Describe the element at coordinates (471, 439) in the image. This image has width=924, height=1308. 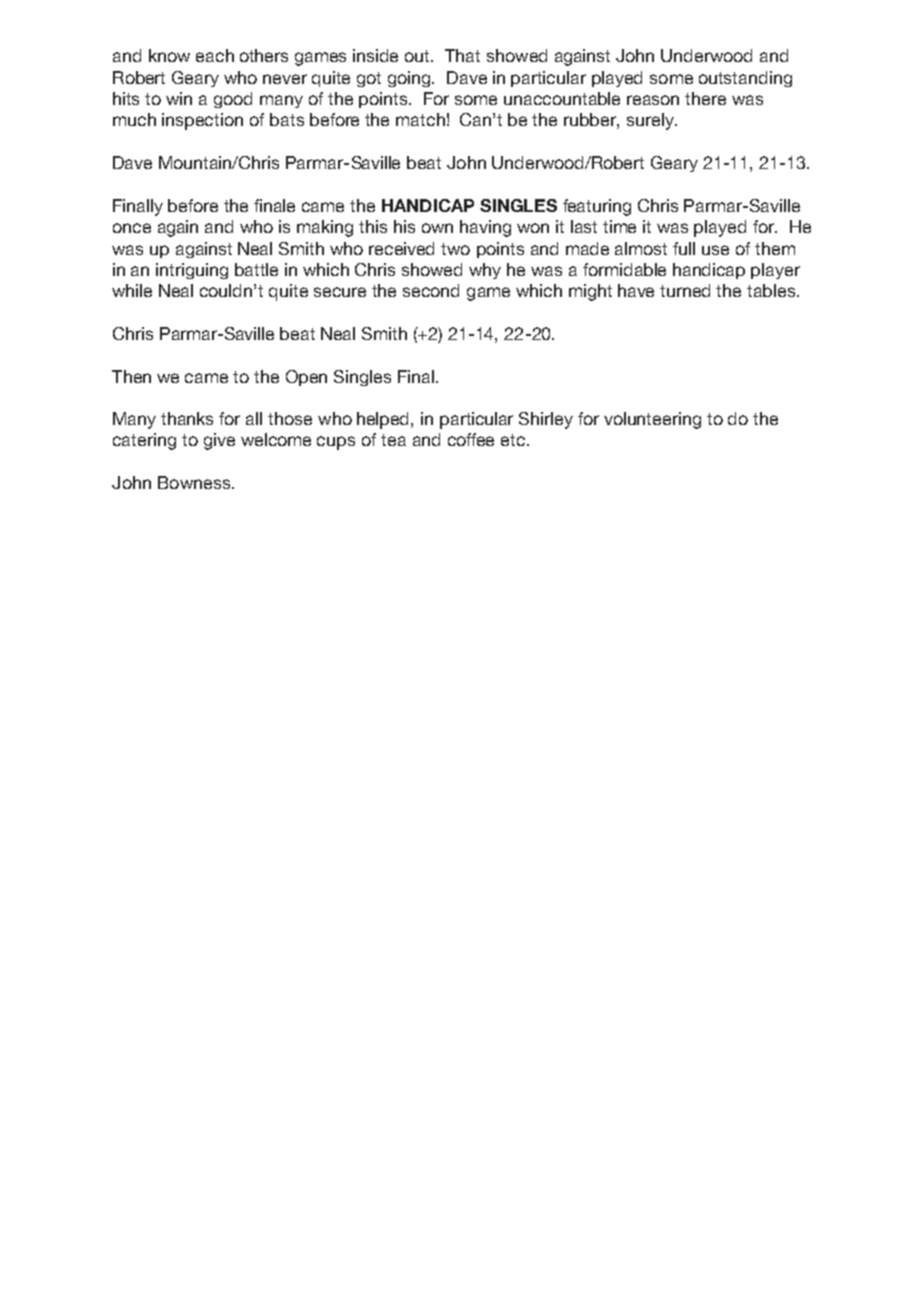
I see `coffee` at that location.
